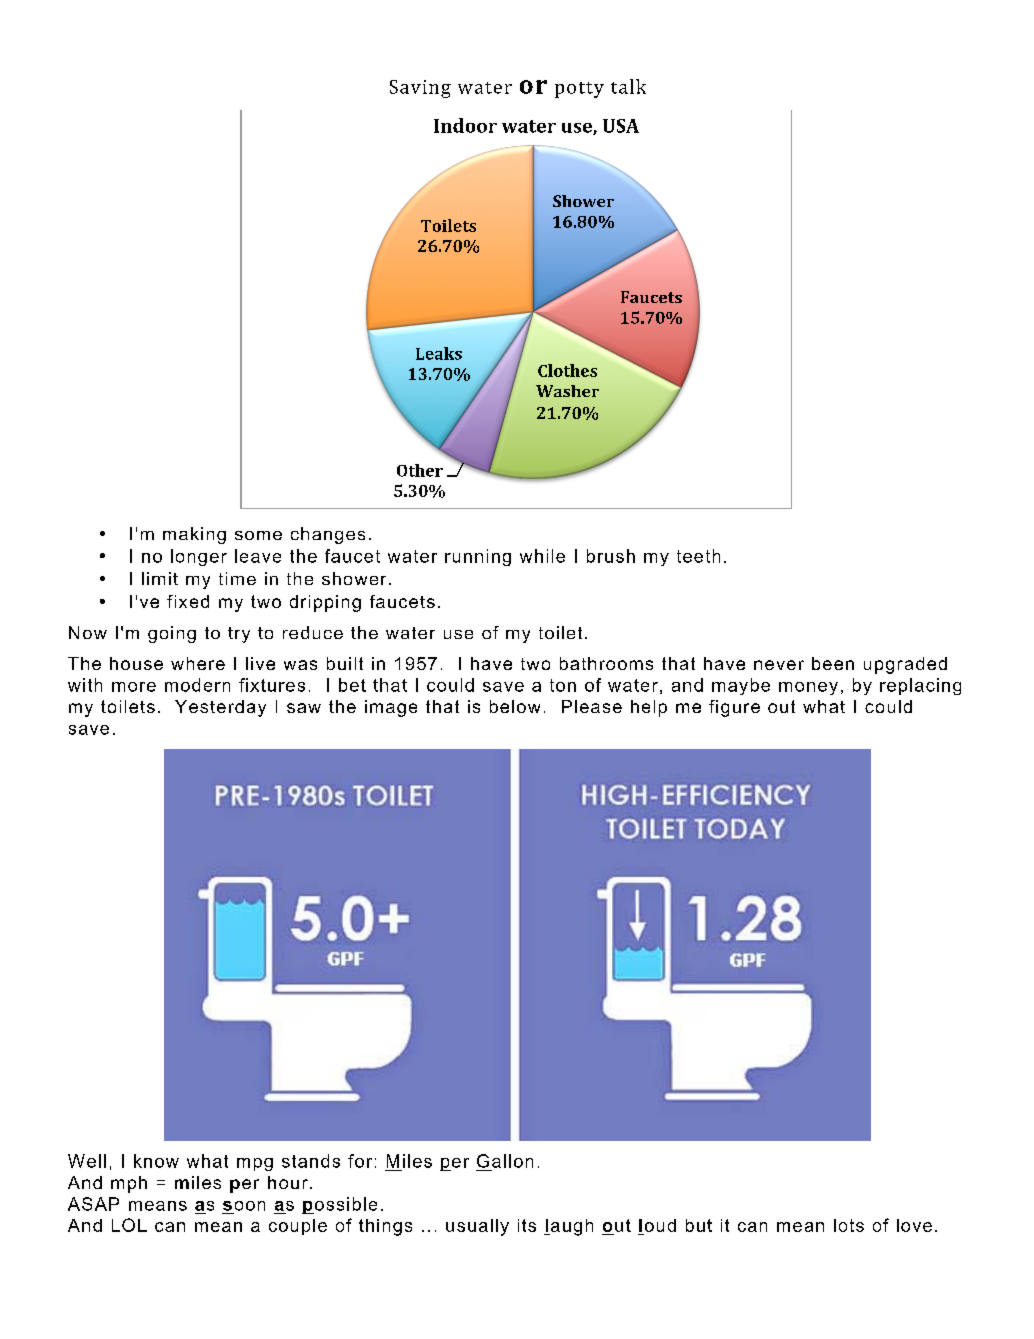  Describe the element at coordinates (465, 125) in the image. I see `Indoor` at that location.
